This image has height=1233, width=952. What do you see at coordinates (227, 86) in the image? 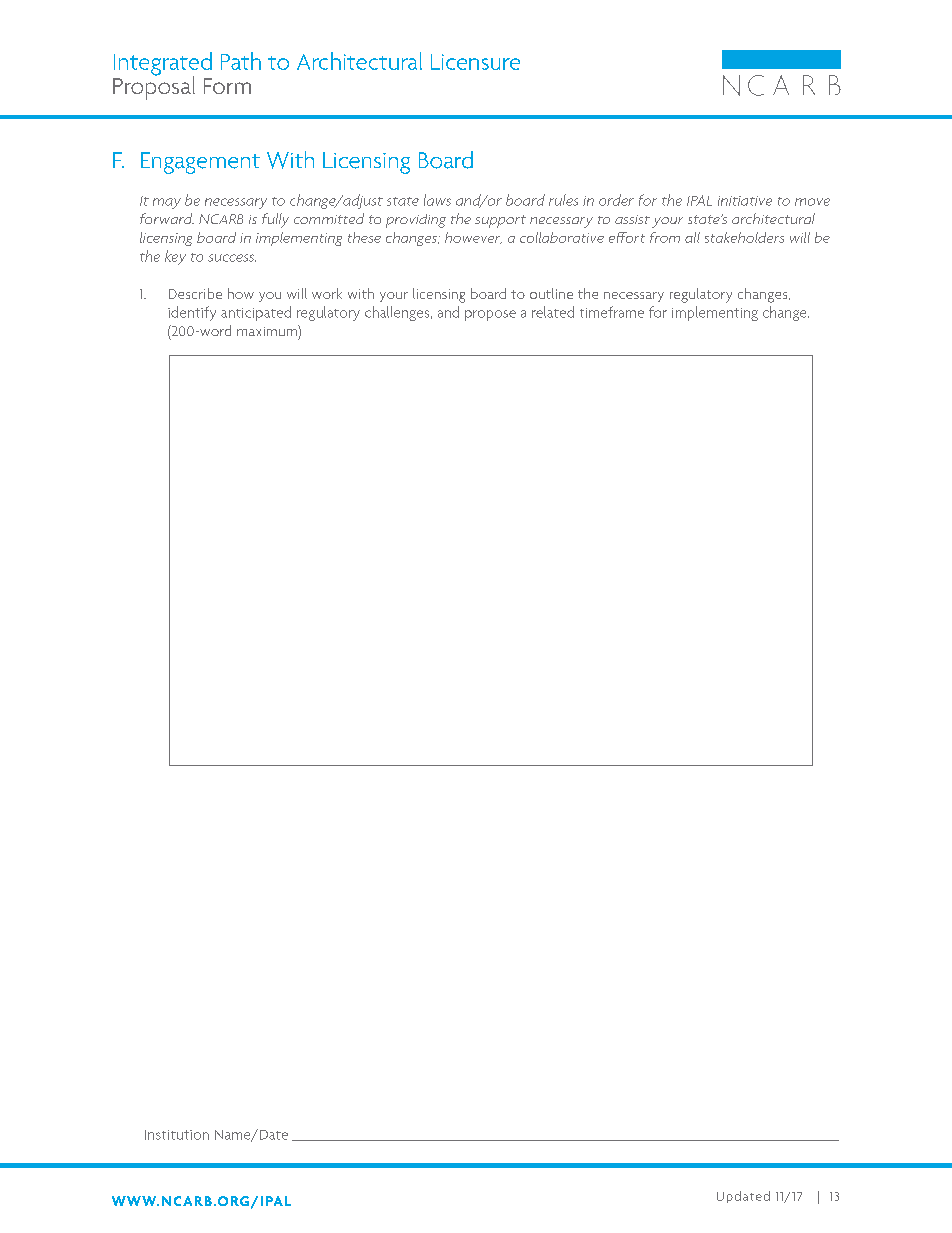
I see `Form` at bounding box center [227, 86].
